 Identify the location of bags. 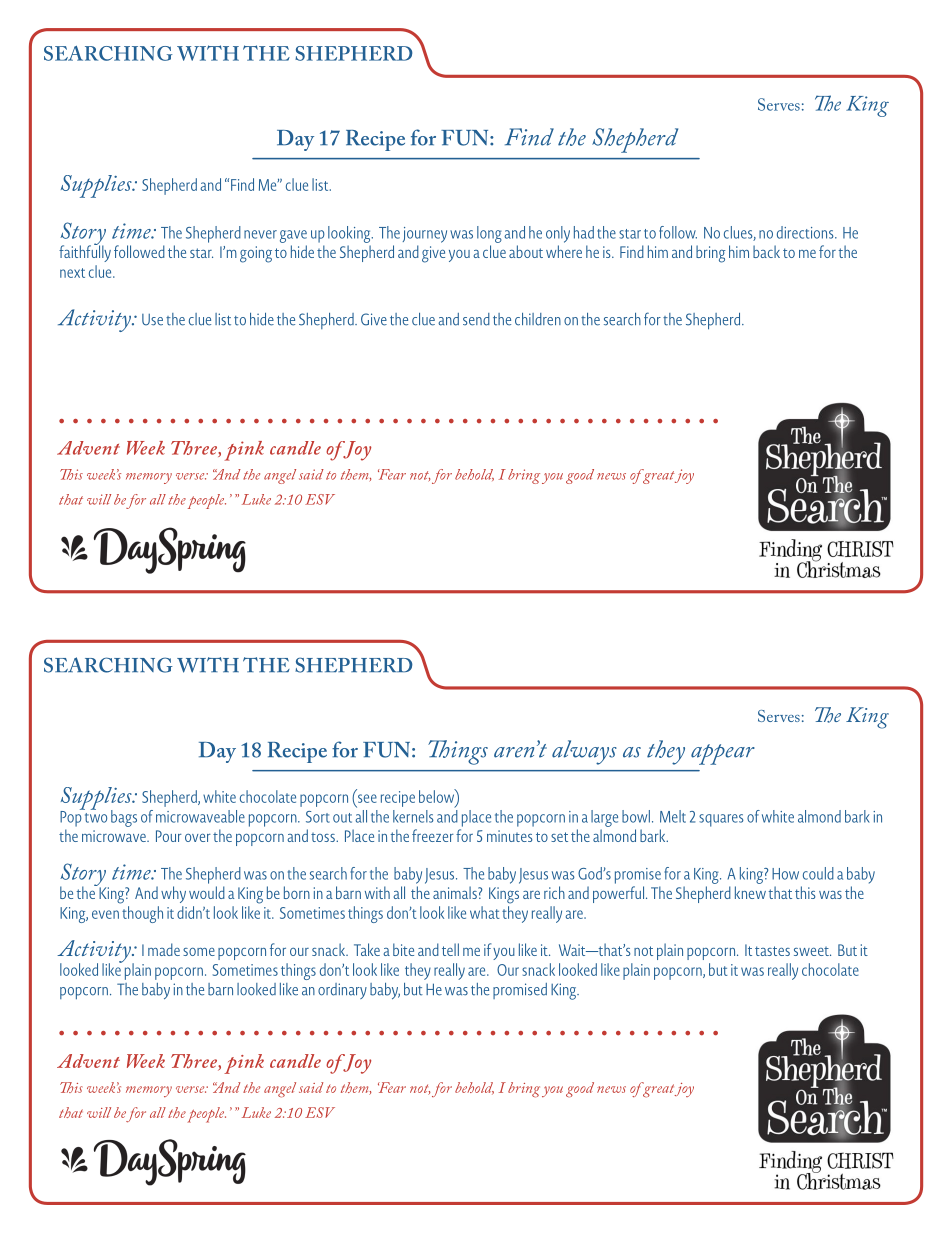
(124, 818).
